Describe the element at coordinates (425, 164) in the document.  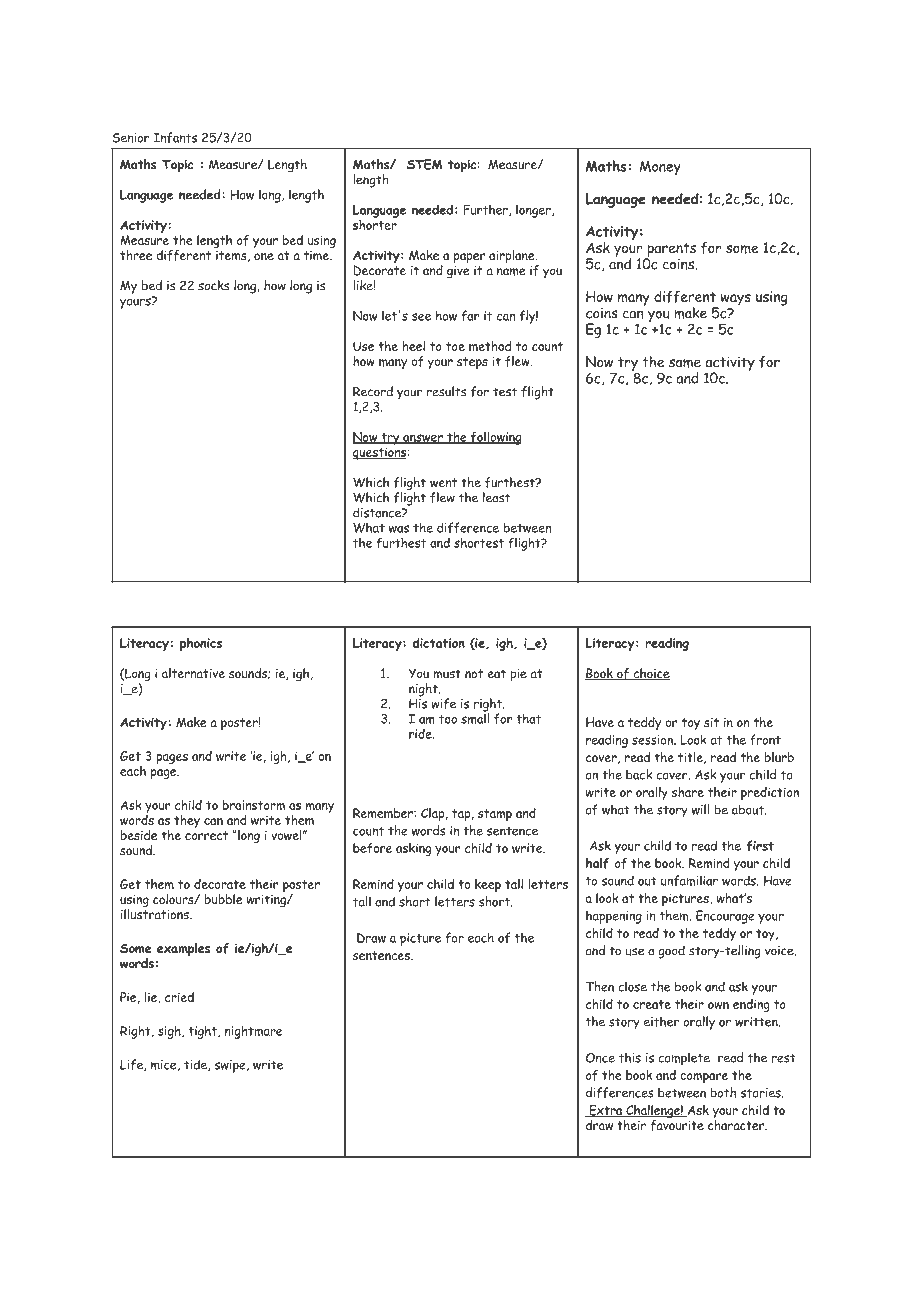
I see `STEM` at that location.
